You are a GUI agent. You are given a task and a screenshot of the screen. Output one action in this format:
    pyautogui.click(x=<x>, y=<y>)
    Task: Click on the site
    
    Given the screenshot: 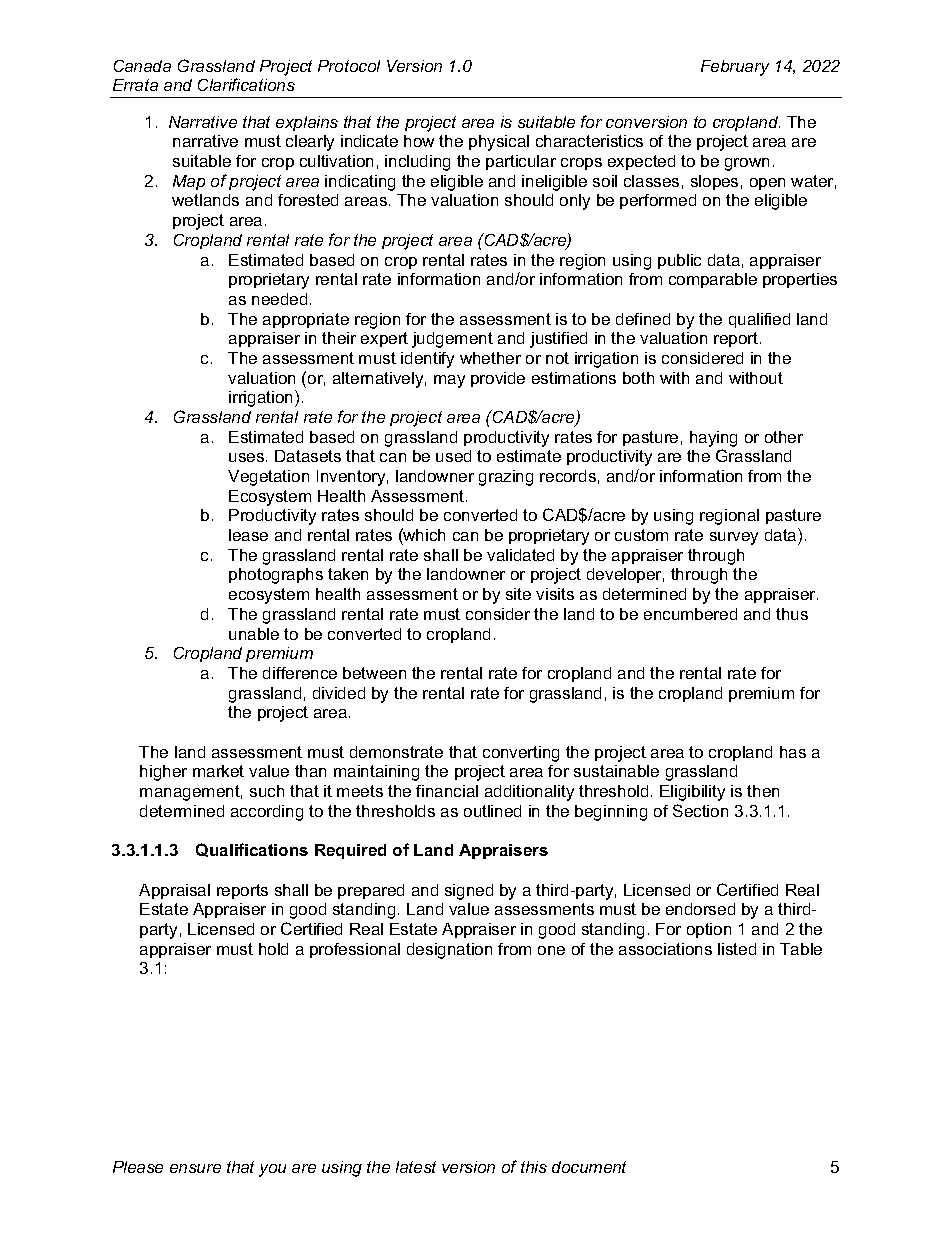 What is the action you would take?
    pyautogui.click(x=518, y=594)
